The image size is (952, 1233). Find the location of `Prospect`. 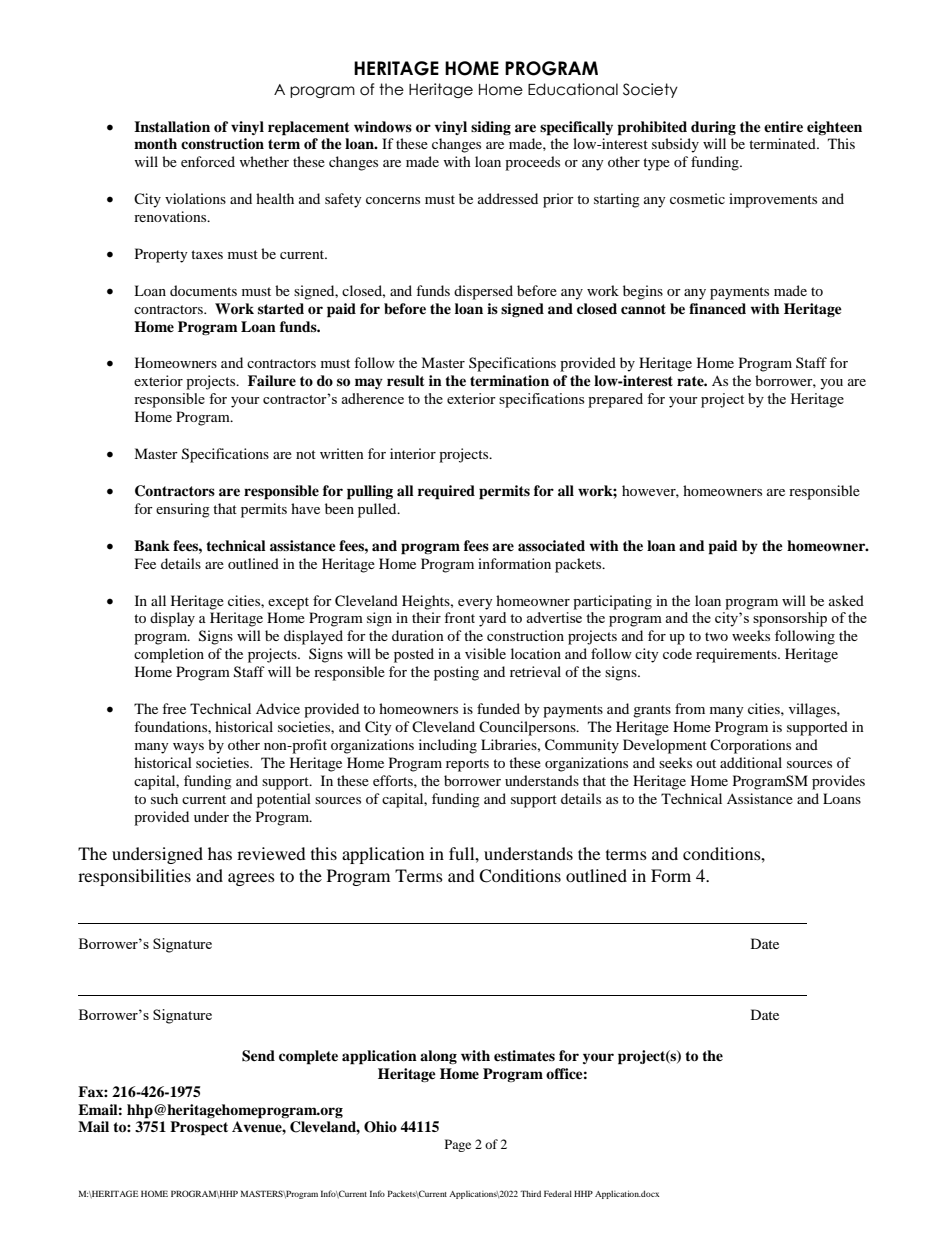

Prospect is located at coordinates (199, 1128).
